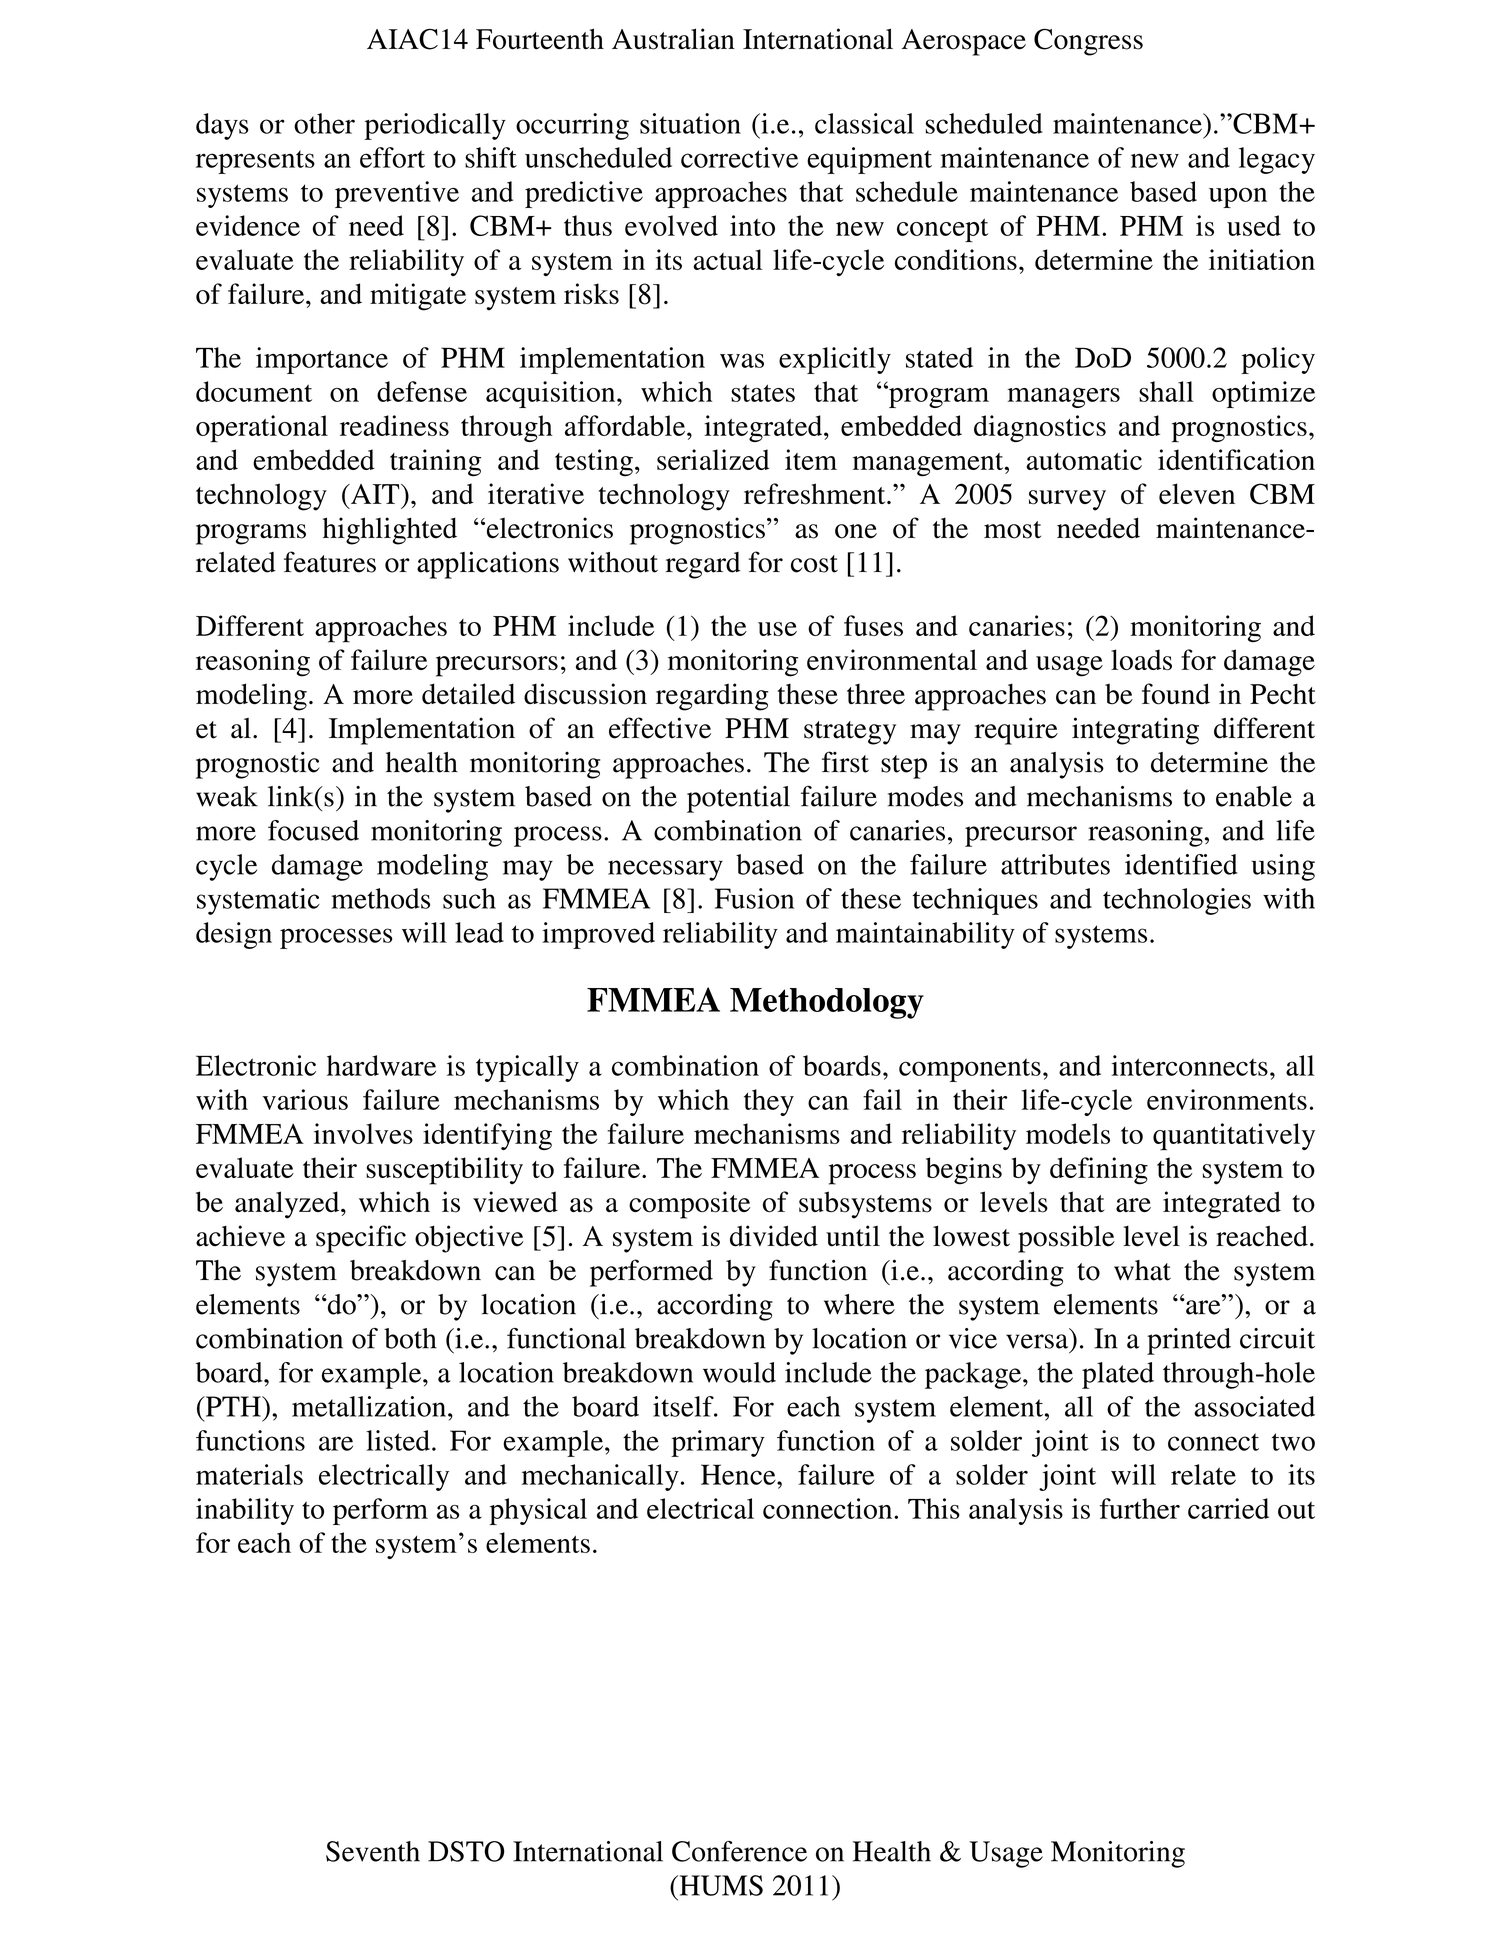 The width and height of the document is (1511, 1956). Describe the element at coordinates (324, 123) in the document. I see `other` at that location.
